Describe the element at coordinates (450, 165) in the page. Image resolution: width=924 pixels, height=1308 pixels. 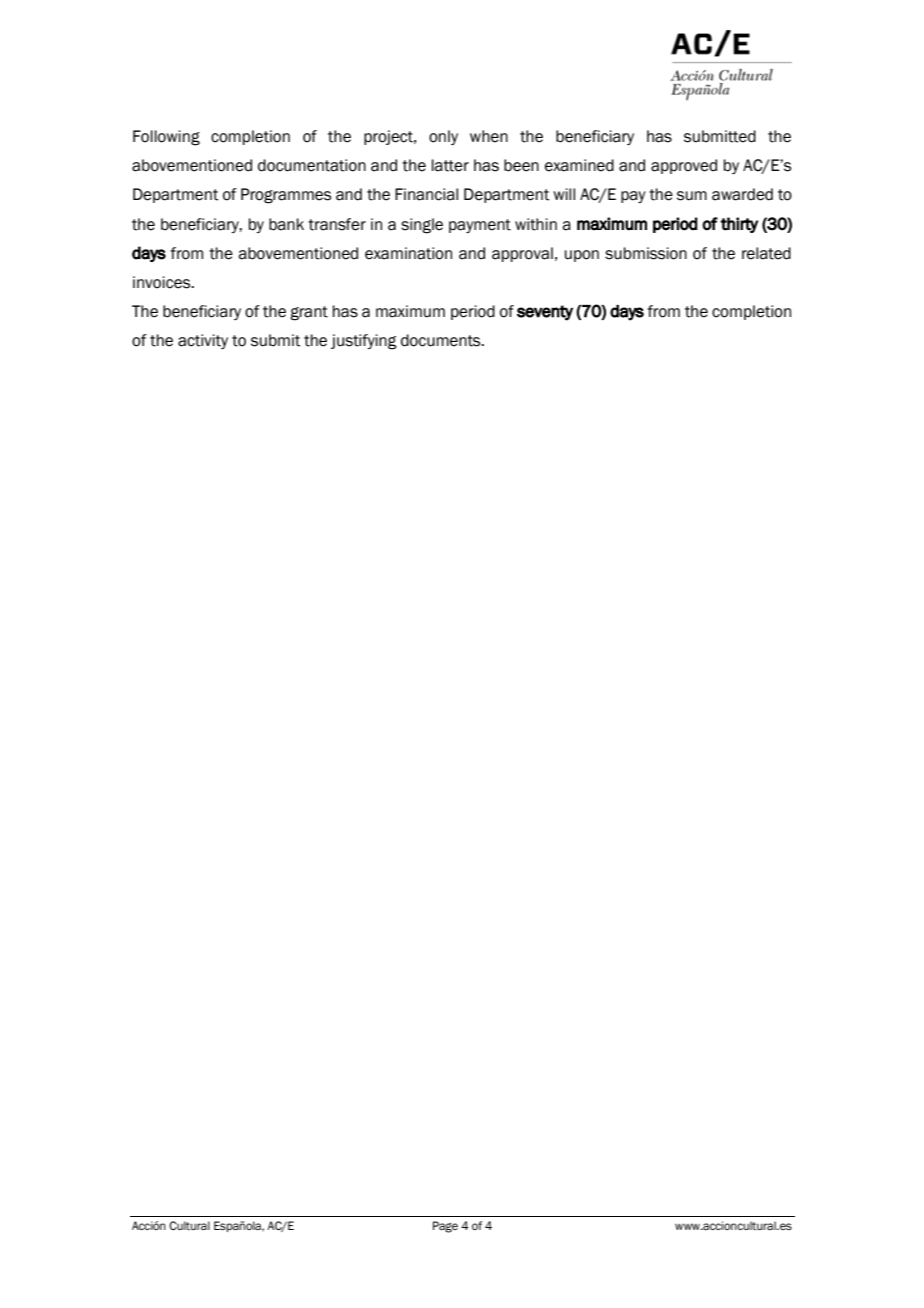
I see `latter` at that location.
